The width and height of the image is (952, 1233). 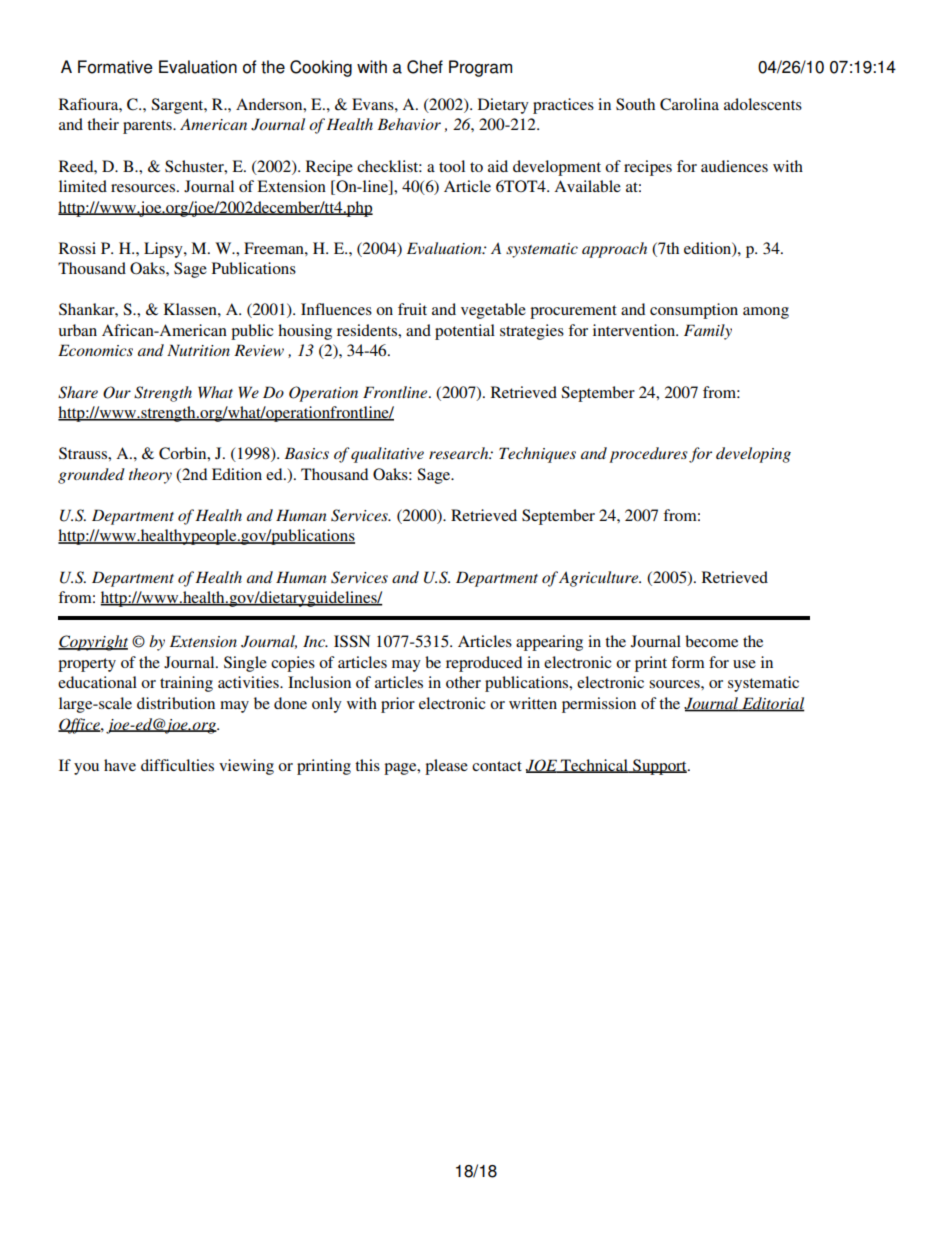 What do you see at coordinates (93, 643) in the image?
I see `Copyright` at bounding box center [93, 643].
